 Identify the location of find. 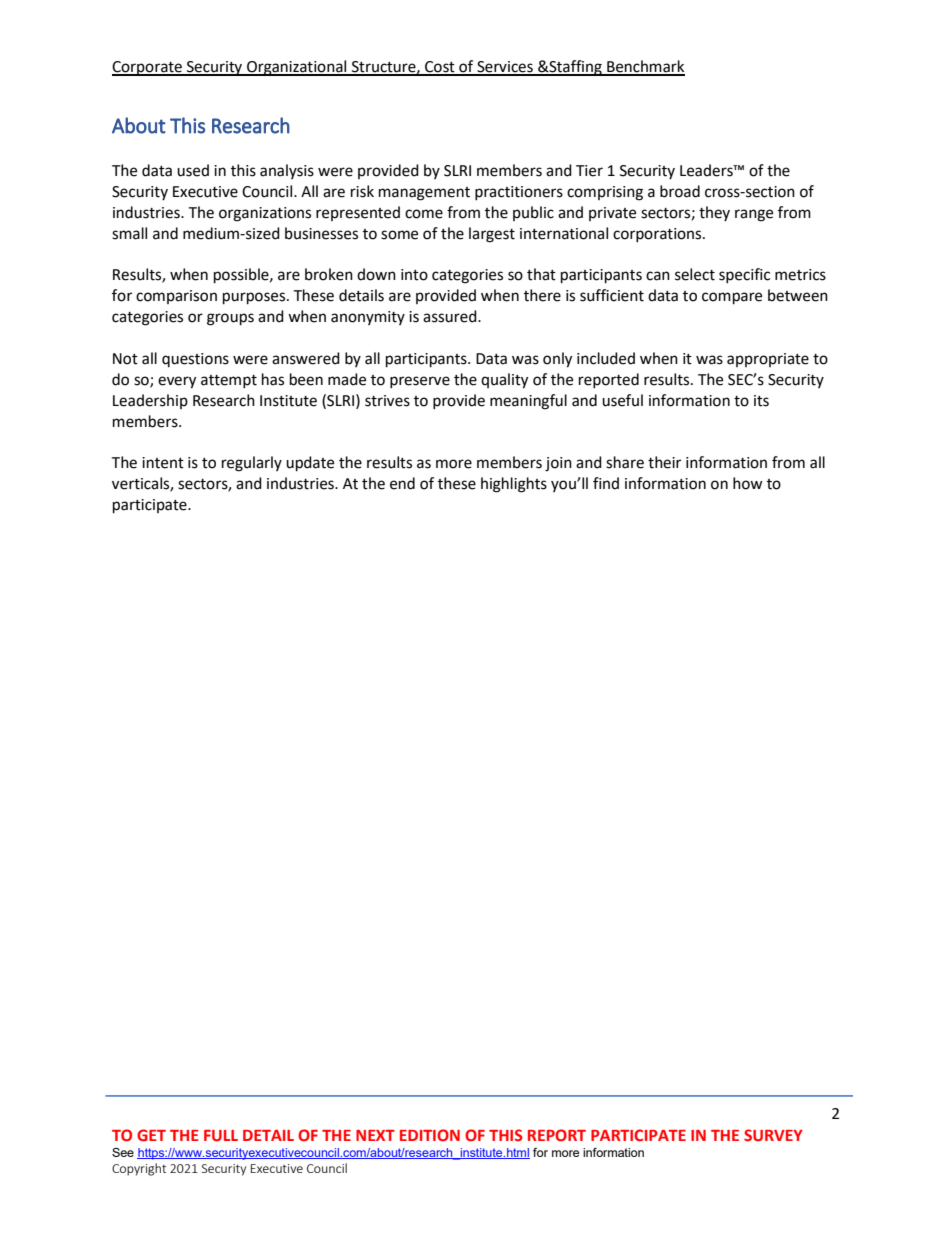
(606, 483).
